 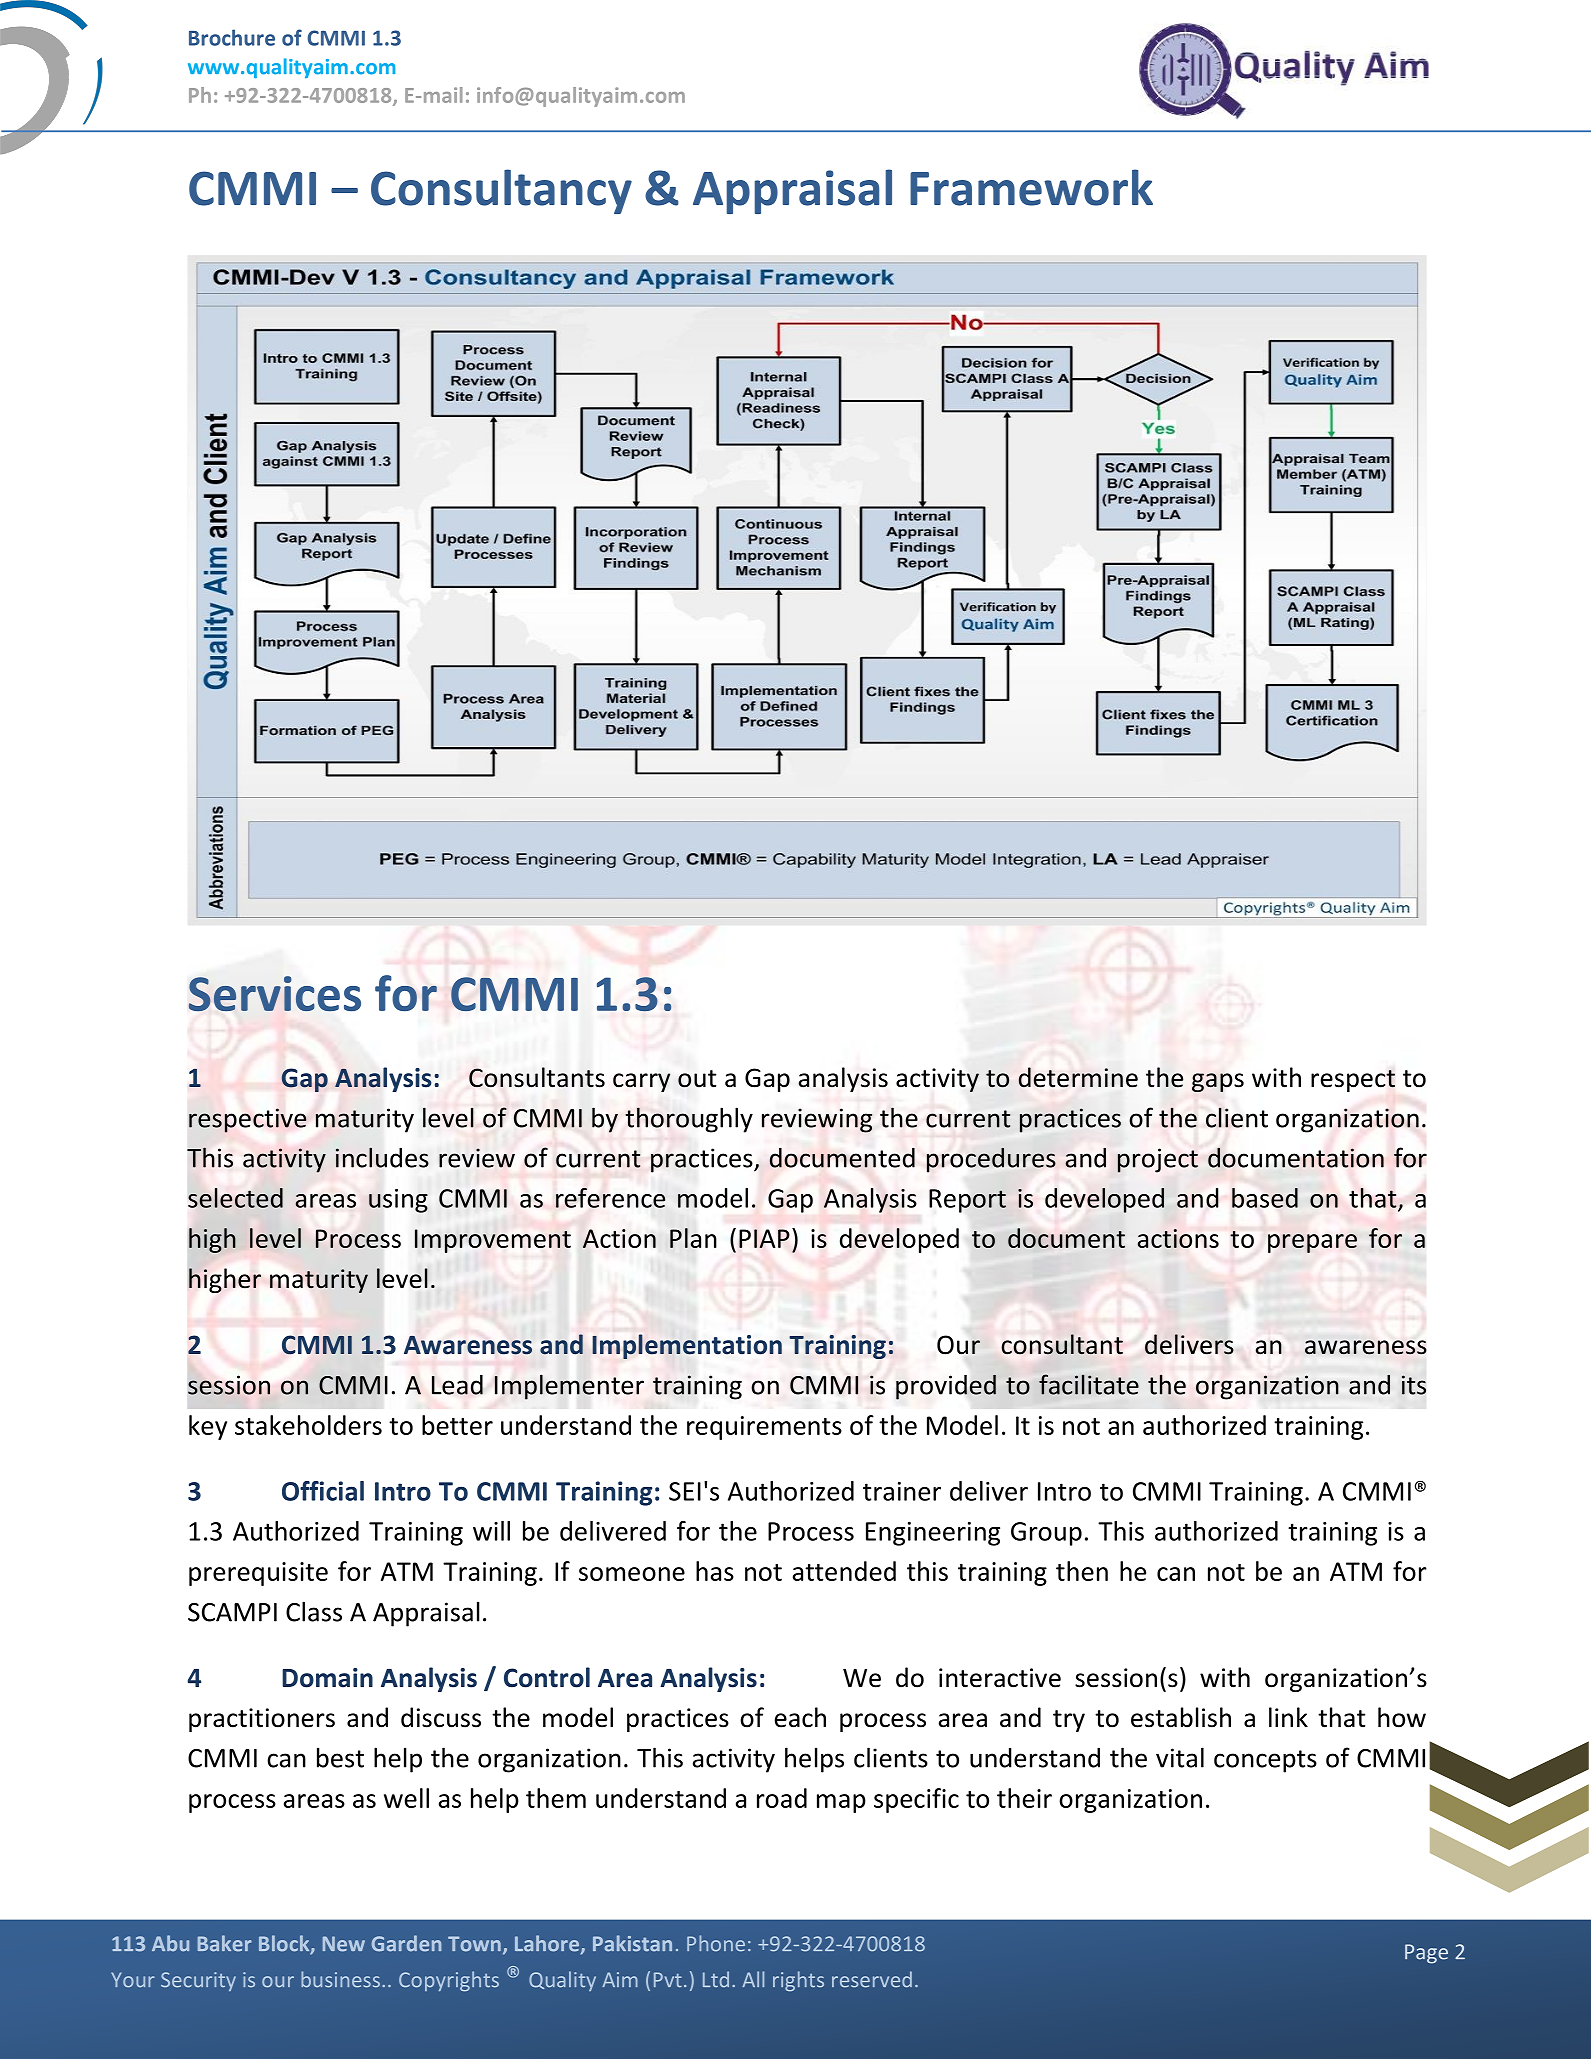 What do you see at coordinates (1031, 187) in the screenshot?
I see `Framework` at bounding box center [1031, 187].
